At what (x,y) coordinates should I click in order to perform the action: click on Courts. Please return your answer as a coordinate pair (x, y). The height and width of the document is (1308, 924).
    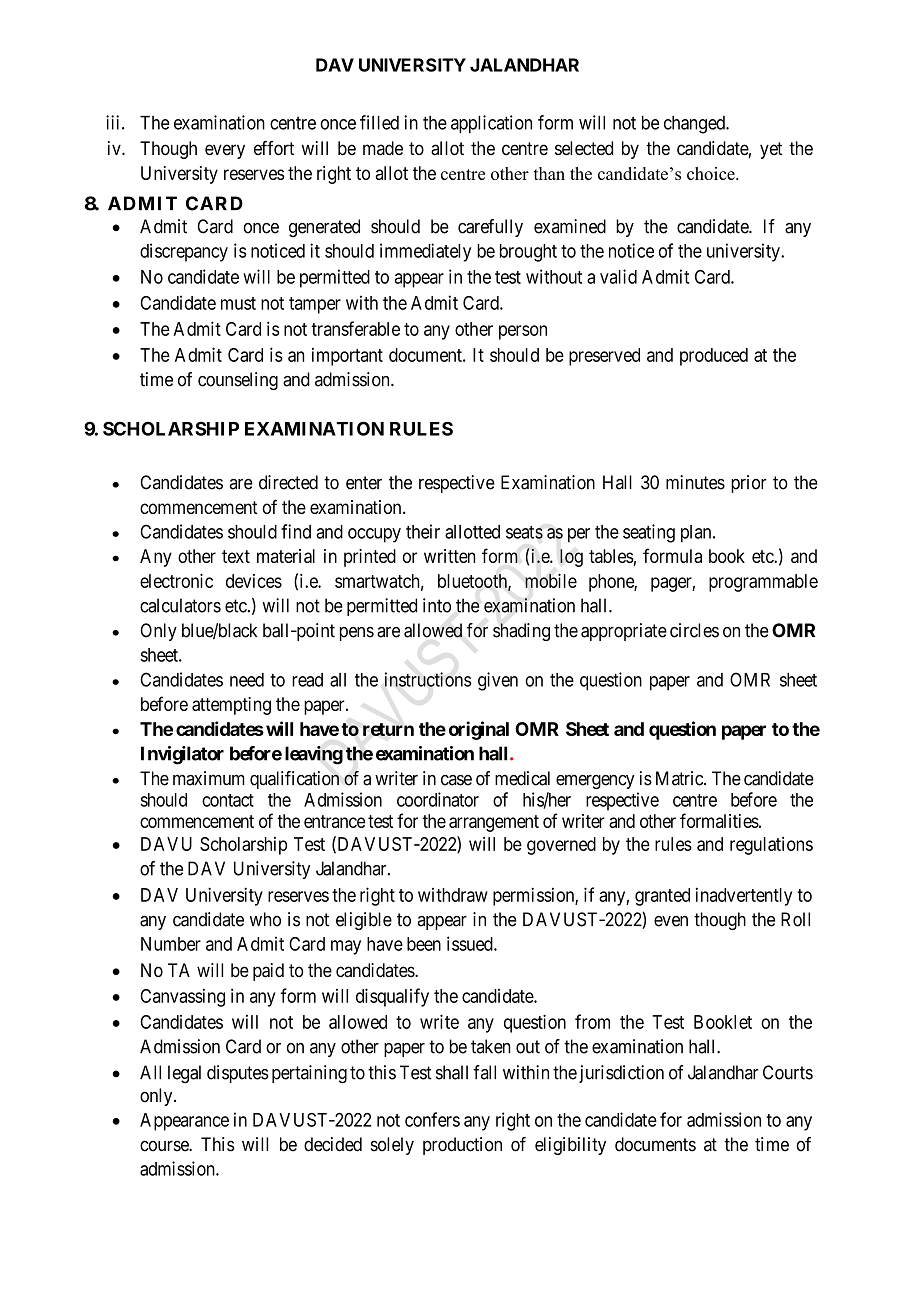
    Looking at the image, I should click on (788, 1072).
